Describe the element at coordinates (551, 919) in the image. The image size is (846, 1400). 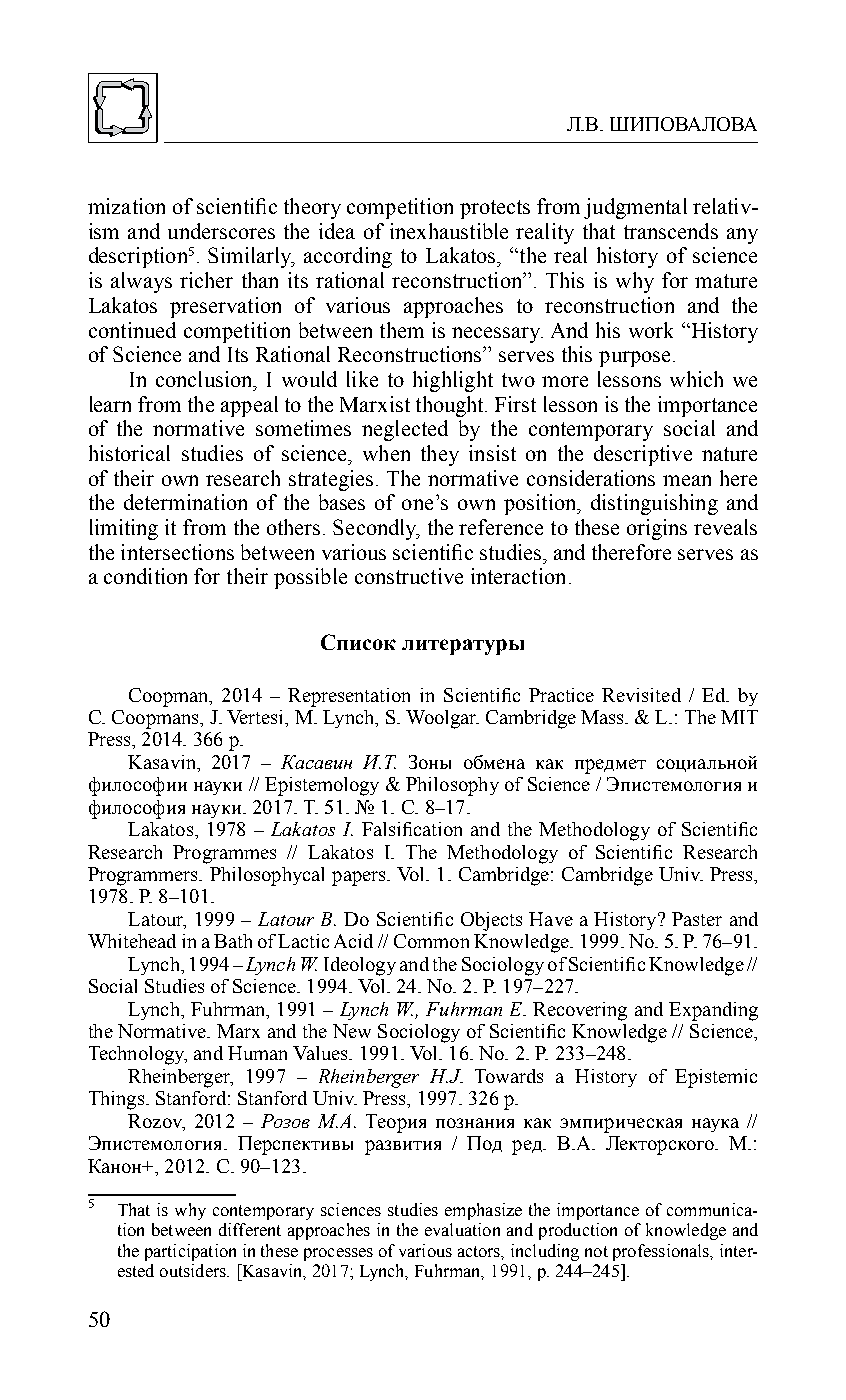
I see `Have` at that location.
